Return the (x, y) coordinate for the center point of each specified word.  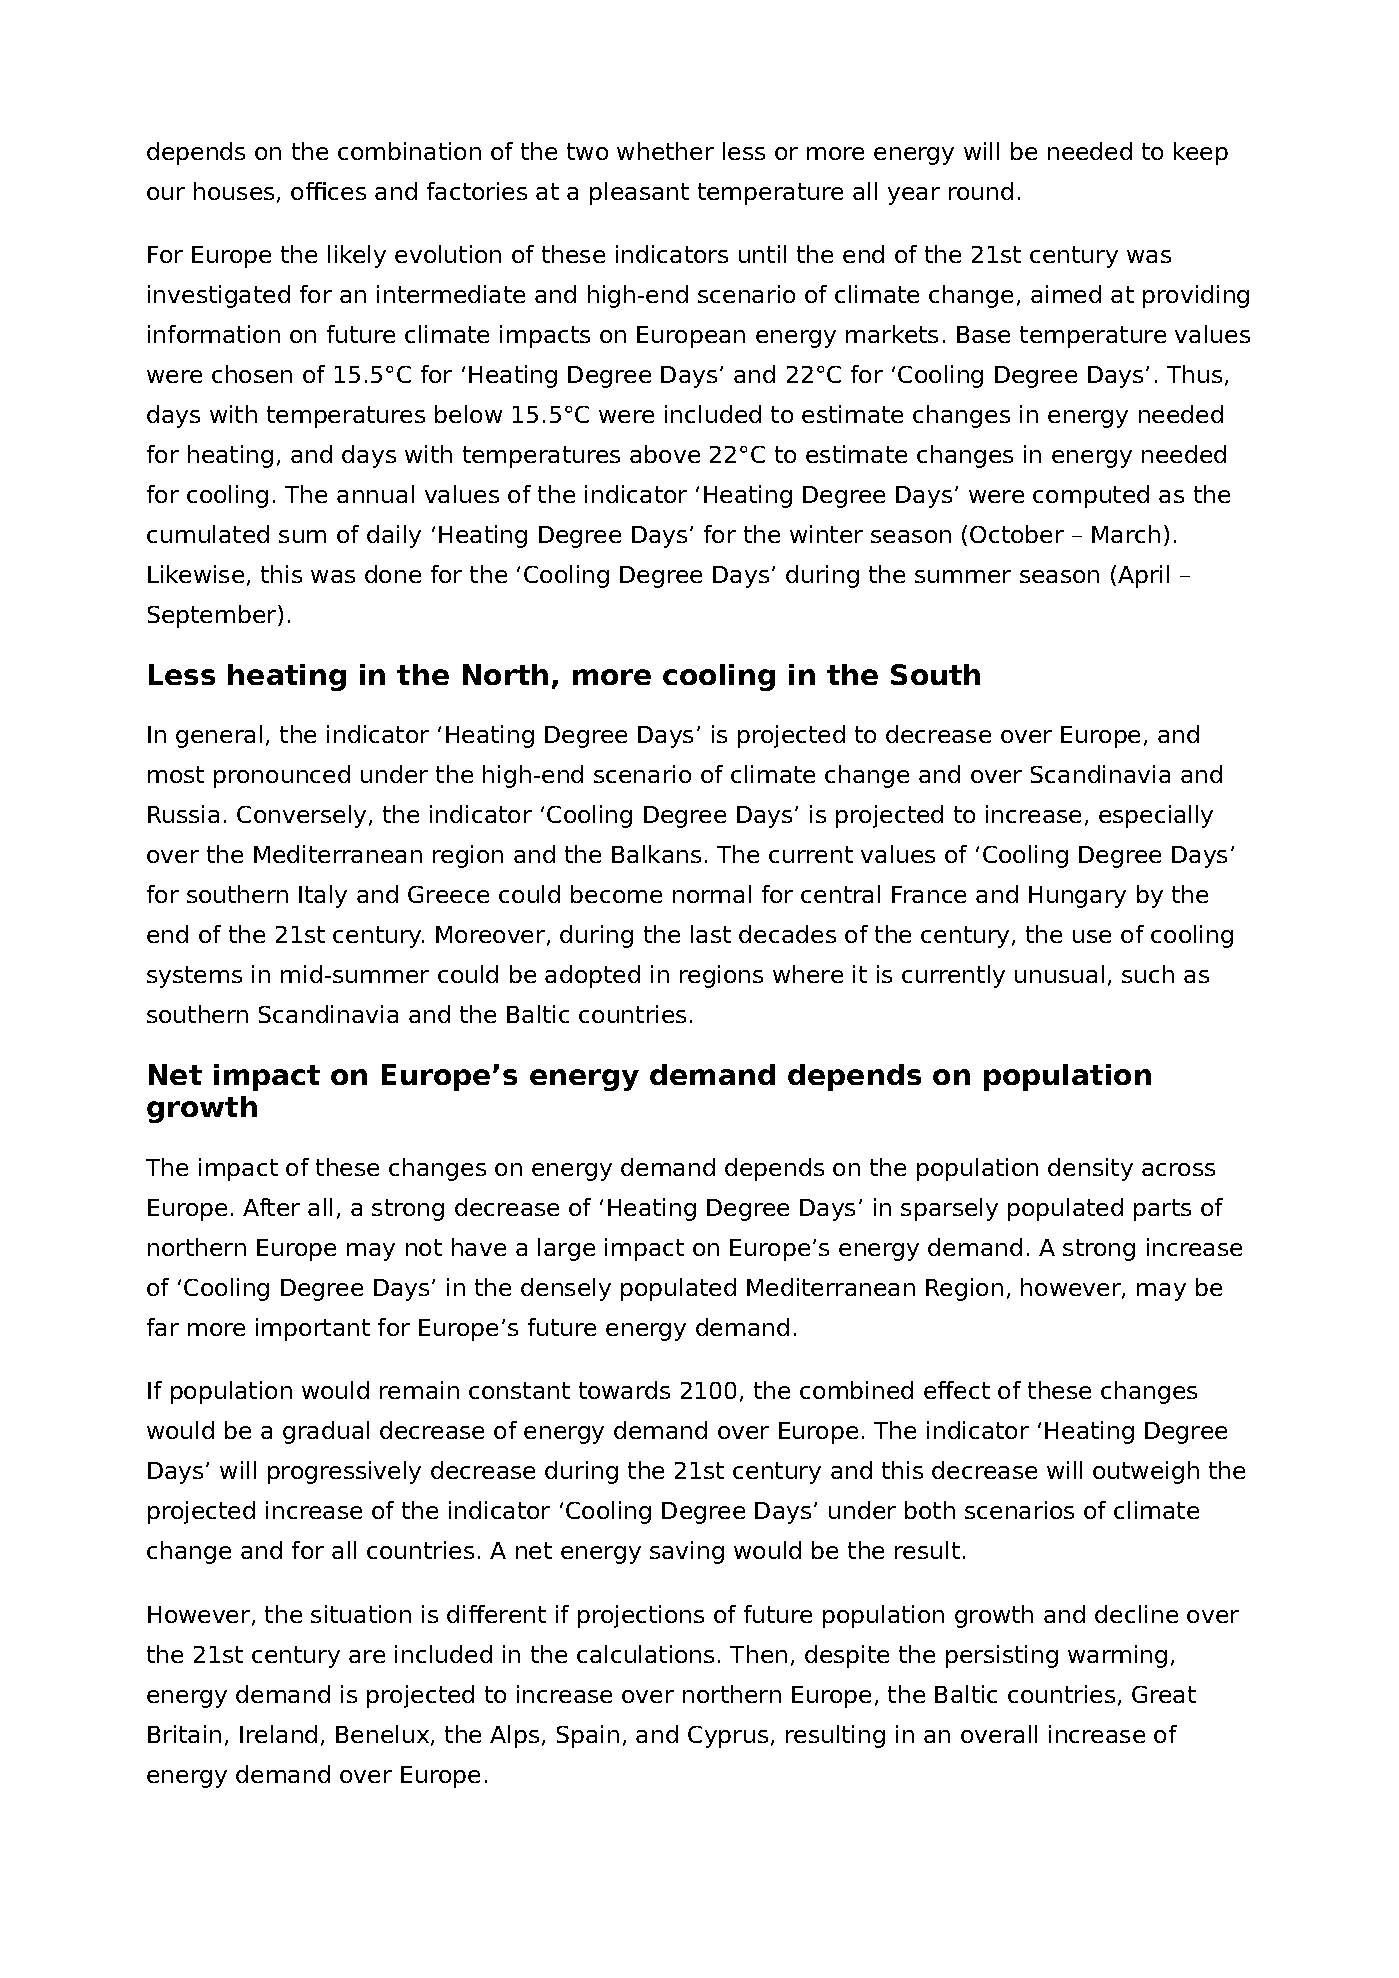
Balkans (656, 854)
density (1090, 1169)
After (271, 1207)
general (219, 736)
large (566, 1249)
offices (328, 191)
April (1143, 576)
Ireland (278, 1734)
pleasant (639, 193)
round (981, 191)
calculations (645, 1654)
